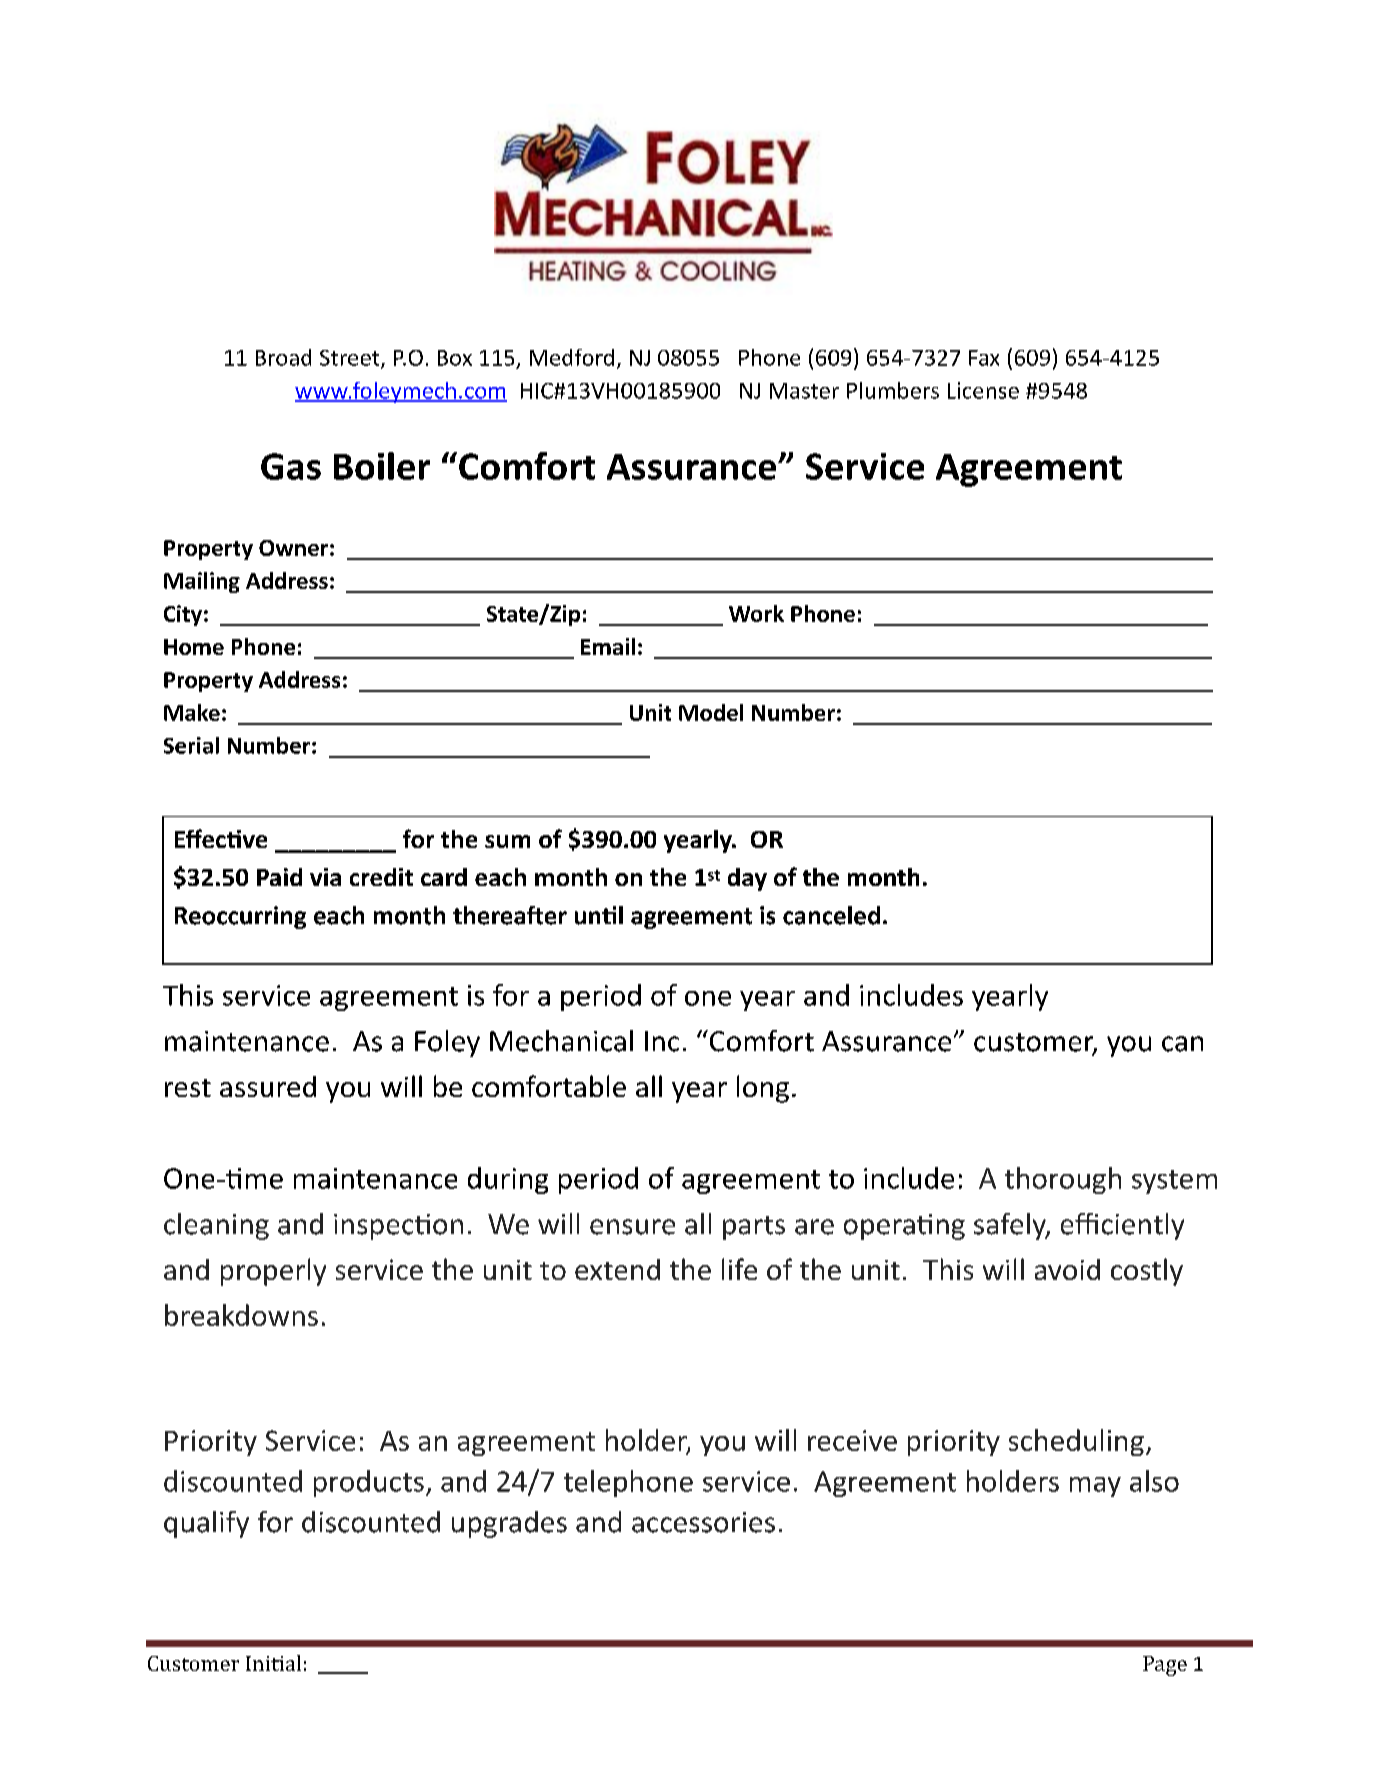  Describe the element at coordinates (1063, 1180) in the image. I see `thorough` at that location.
